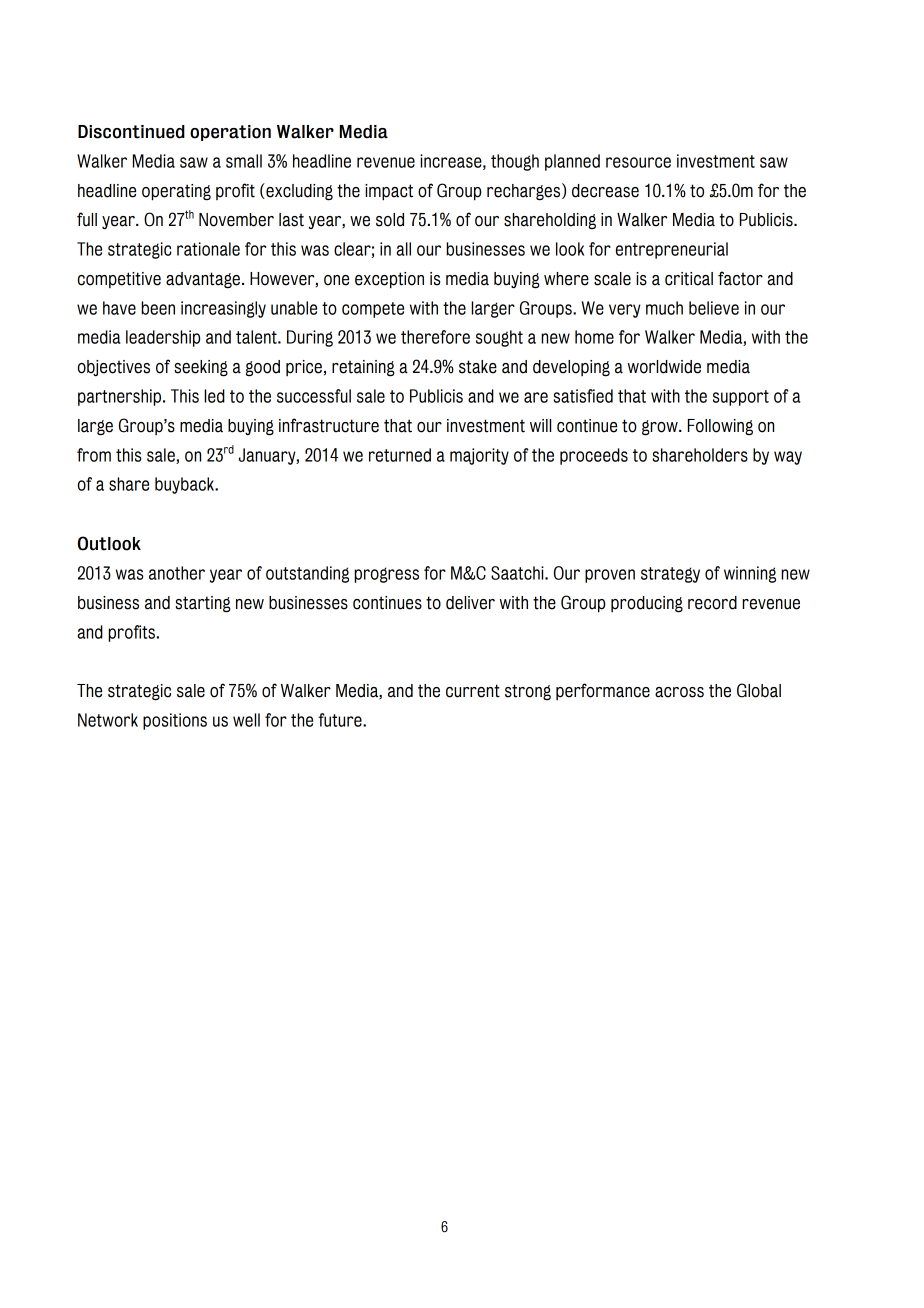  What do you see at coordinates (203, 280) in the document?
I see `advantage` at bounding box center [203, 280].
